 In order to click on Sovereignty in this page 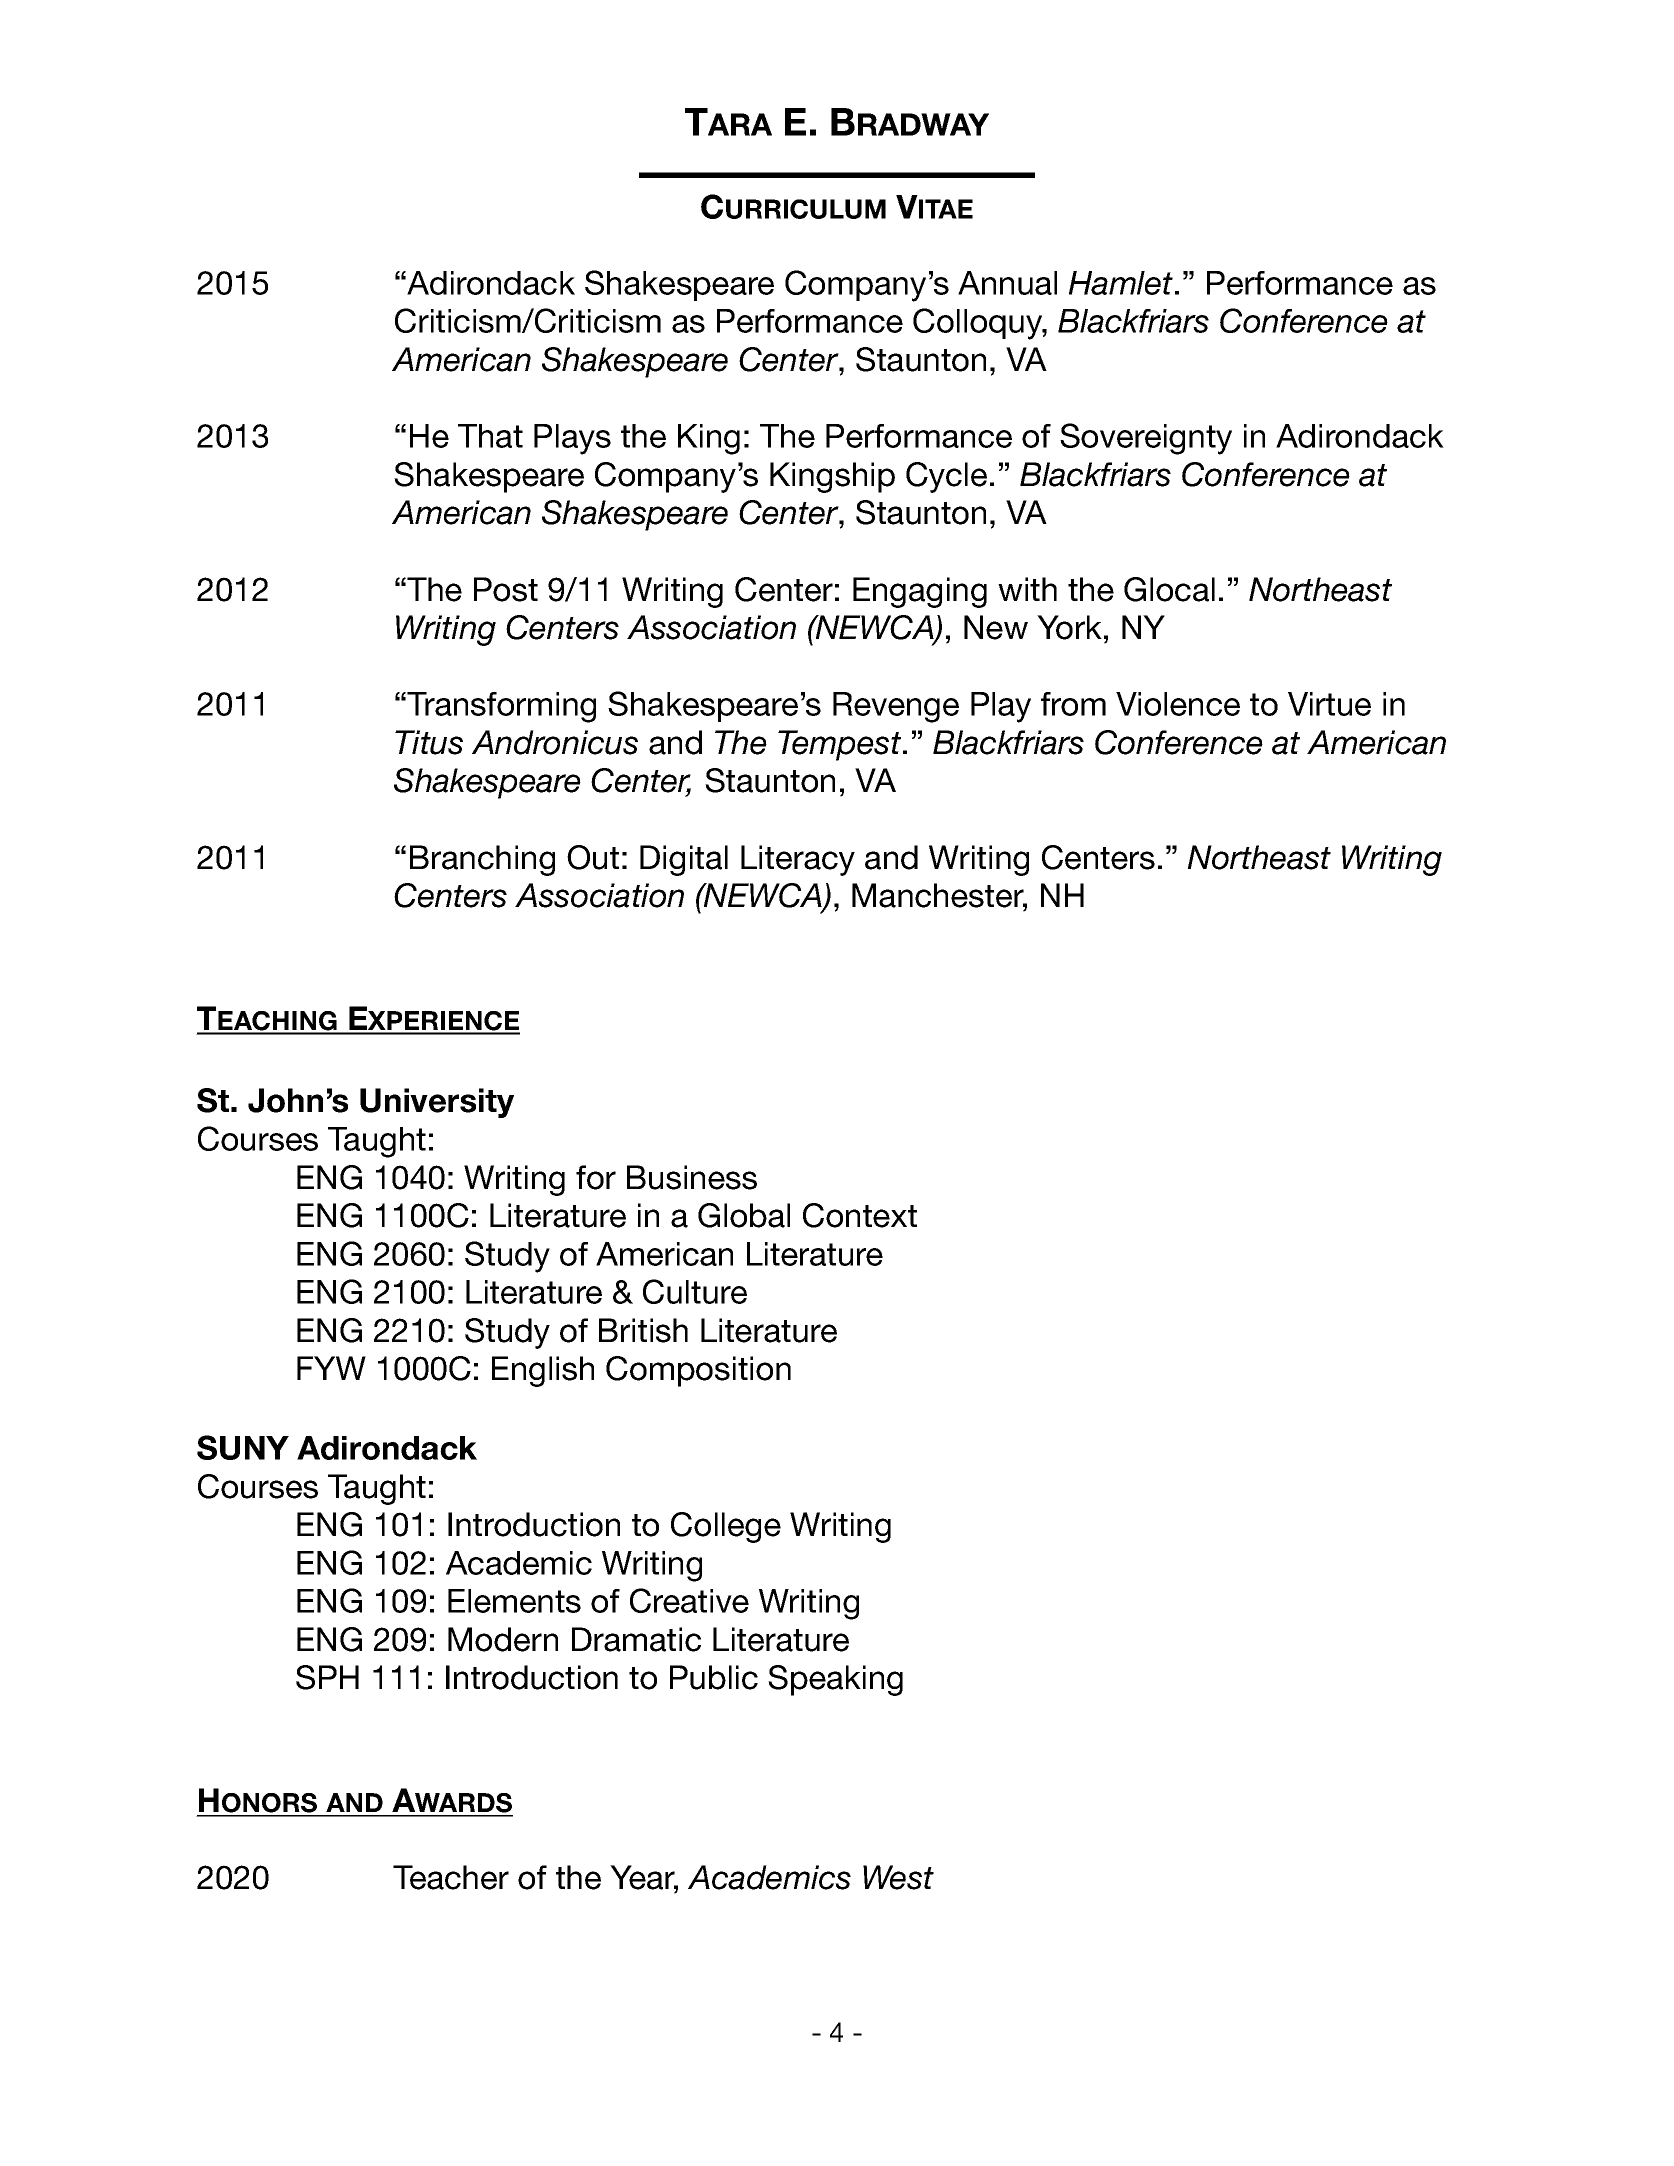, I will do `click(1146, 439)`.
